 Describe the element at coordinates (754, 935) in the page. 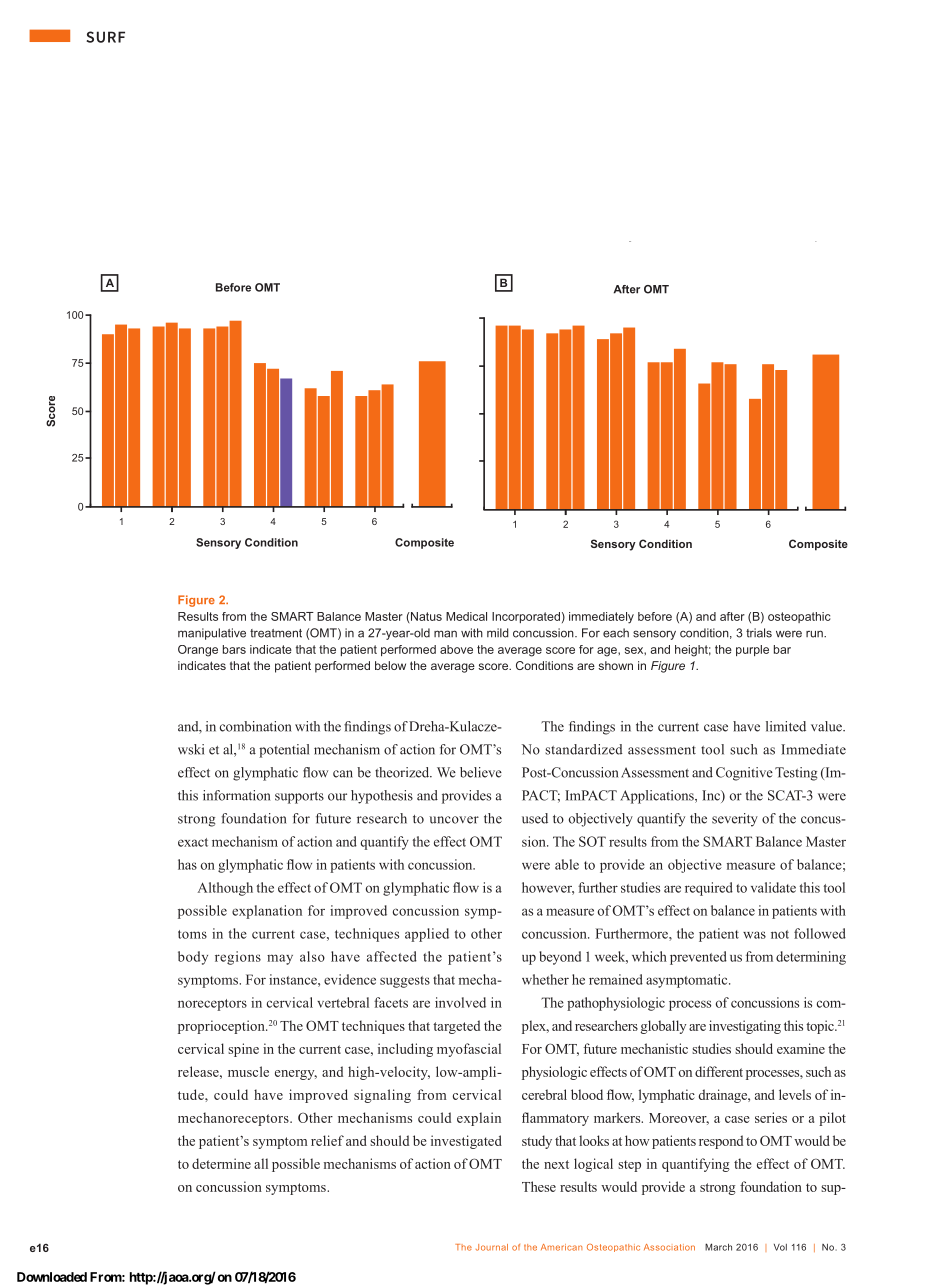

I see `was` at that location.
